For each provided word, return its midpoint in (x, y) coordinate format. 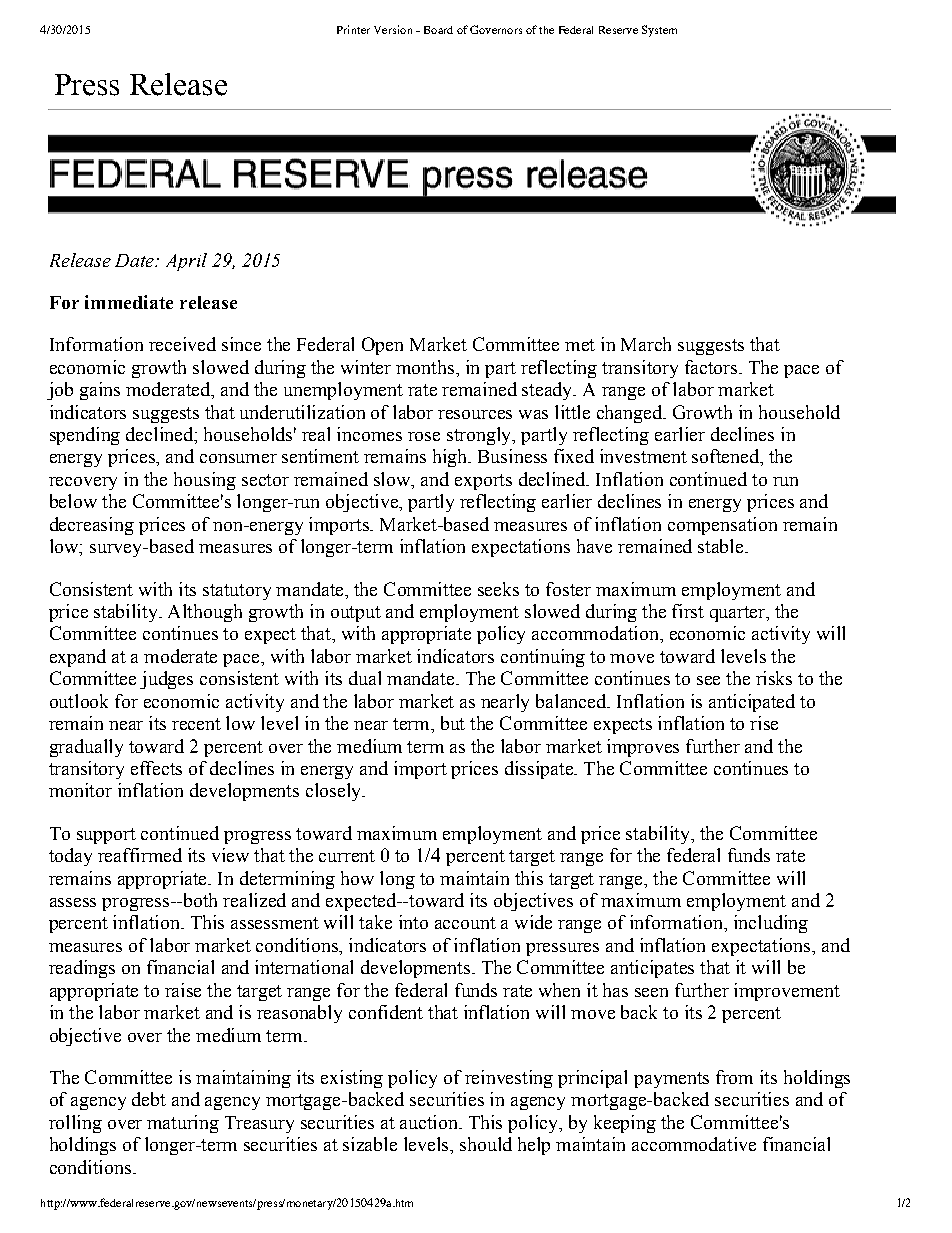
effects (156, 768)
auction (430, 1122)
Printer (353, 29)
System (659, 31)
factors (712, 367)
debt (149, 1099)
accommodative (694, 1144)
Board (438, 30)
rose (424, 436)
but (453, 723)
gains (100, 391)
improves (643, 748)
